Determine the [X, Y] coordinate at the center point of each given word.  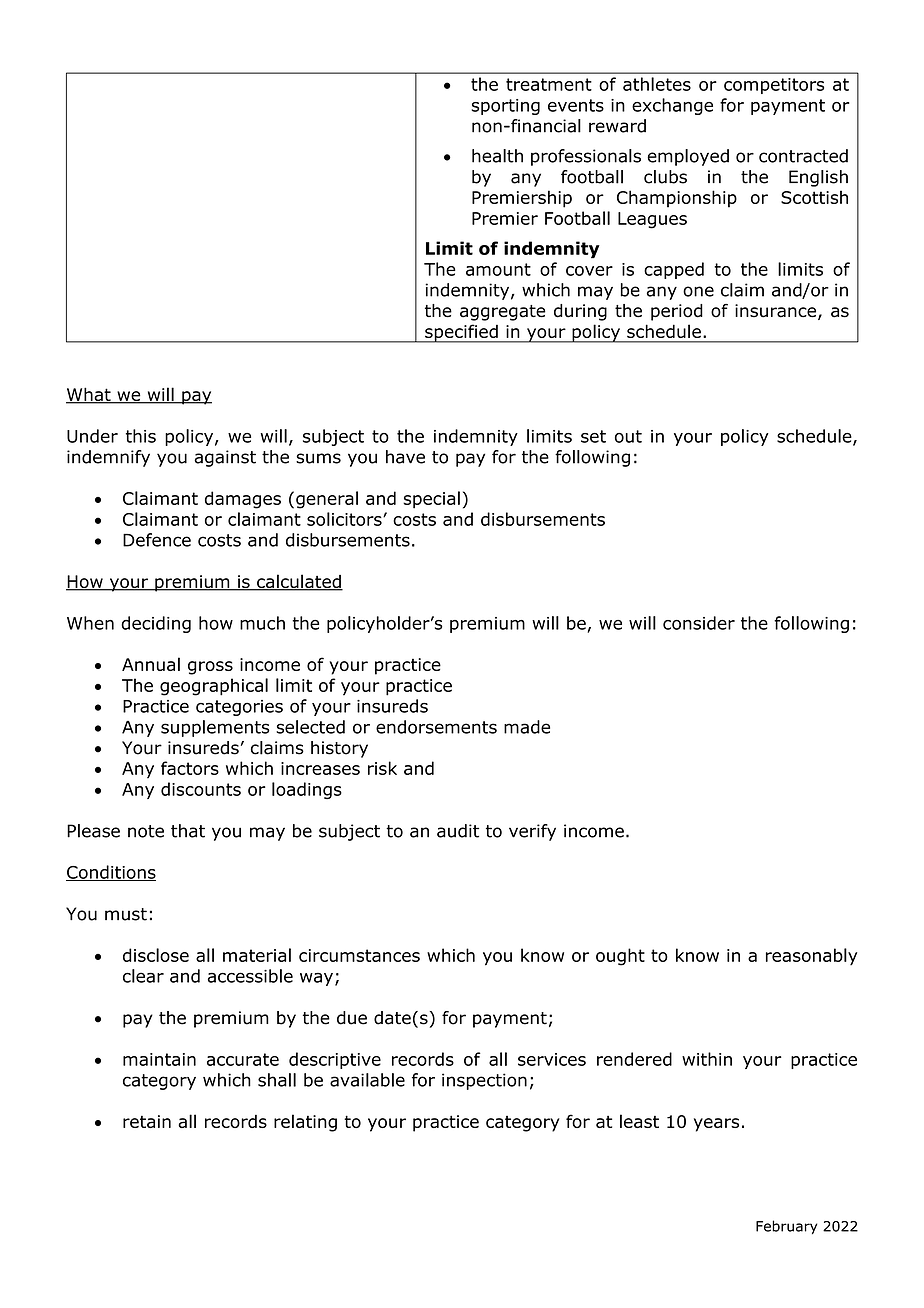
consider [699, 623]
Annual [151, 664]
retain [147, 1121]
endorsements [436, 727]
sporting [506, 107]
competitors [774, 86]
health [497, 156]
